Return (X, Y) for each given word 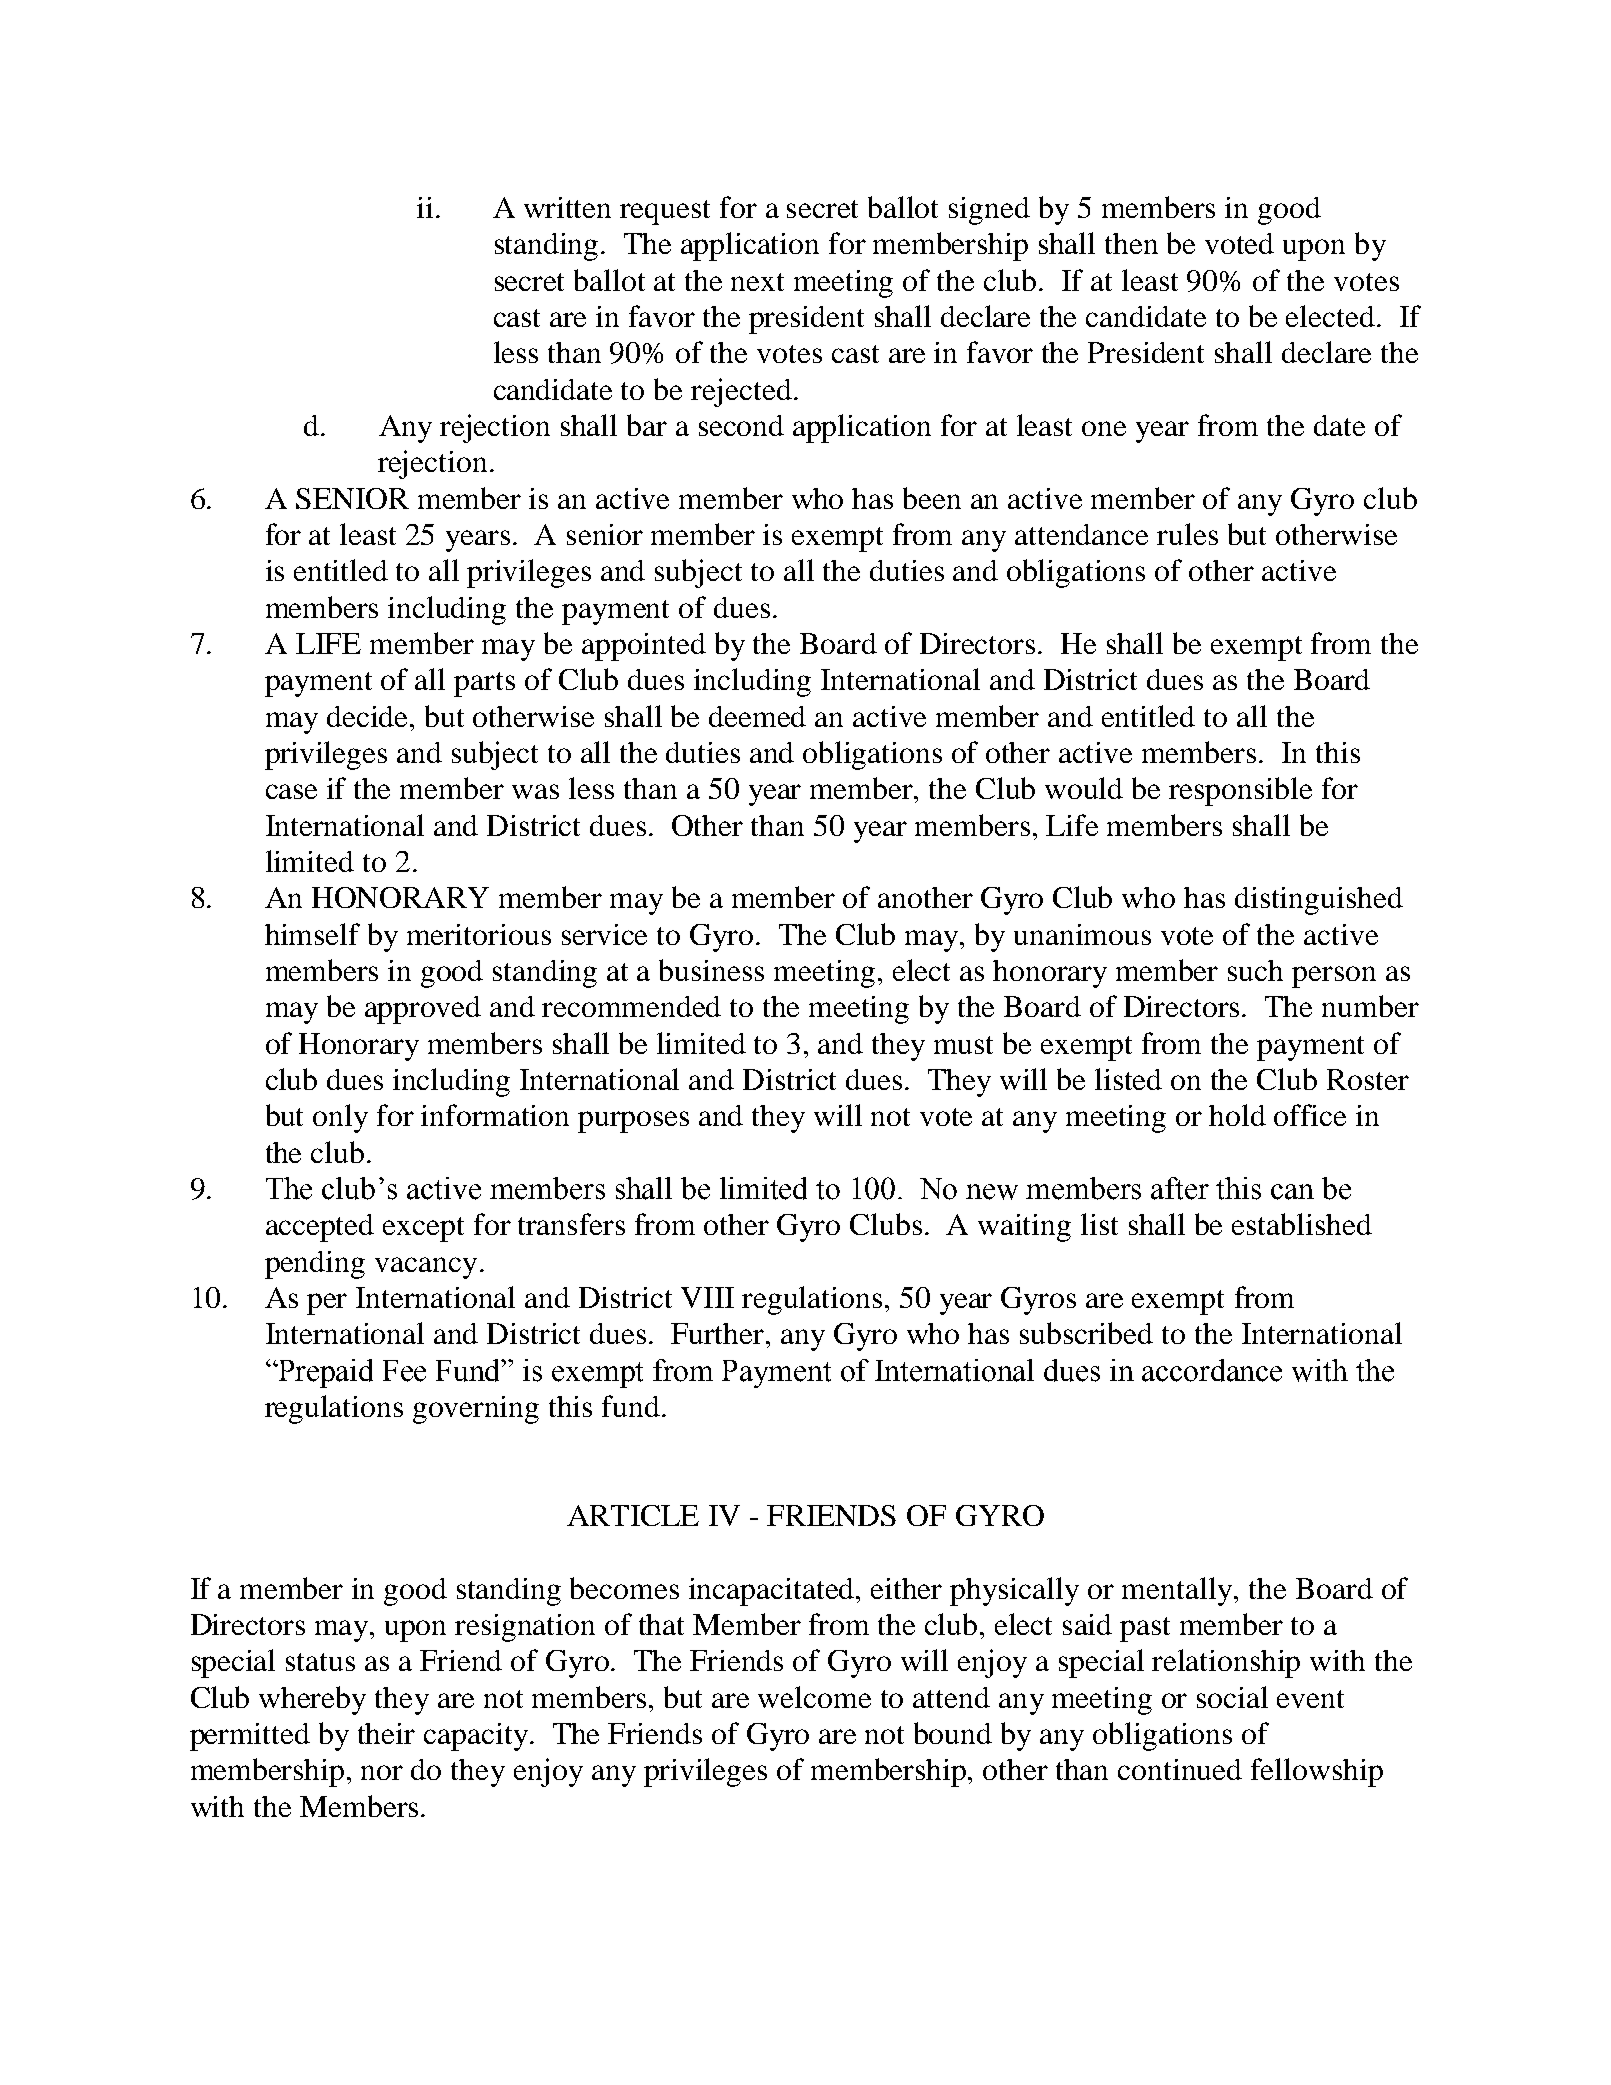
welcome (814, 1697)
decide (369, 716)
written (567, 207)
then (1131, 243)
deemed (757, 716)
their (386, 1733)
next (757, 282)
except (423, 1229)
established (1302, 1224)
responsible (1240, 791)
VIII (707, 1297)
